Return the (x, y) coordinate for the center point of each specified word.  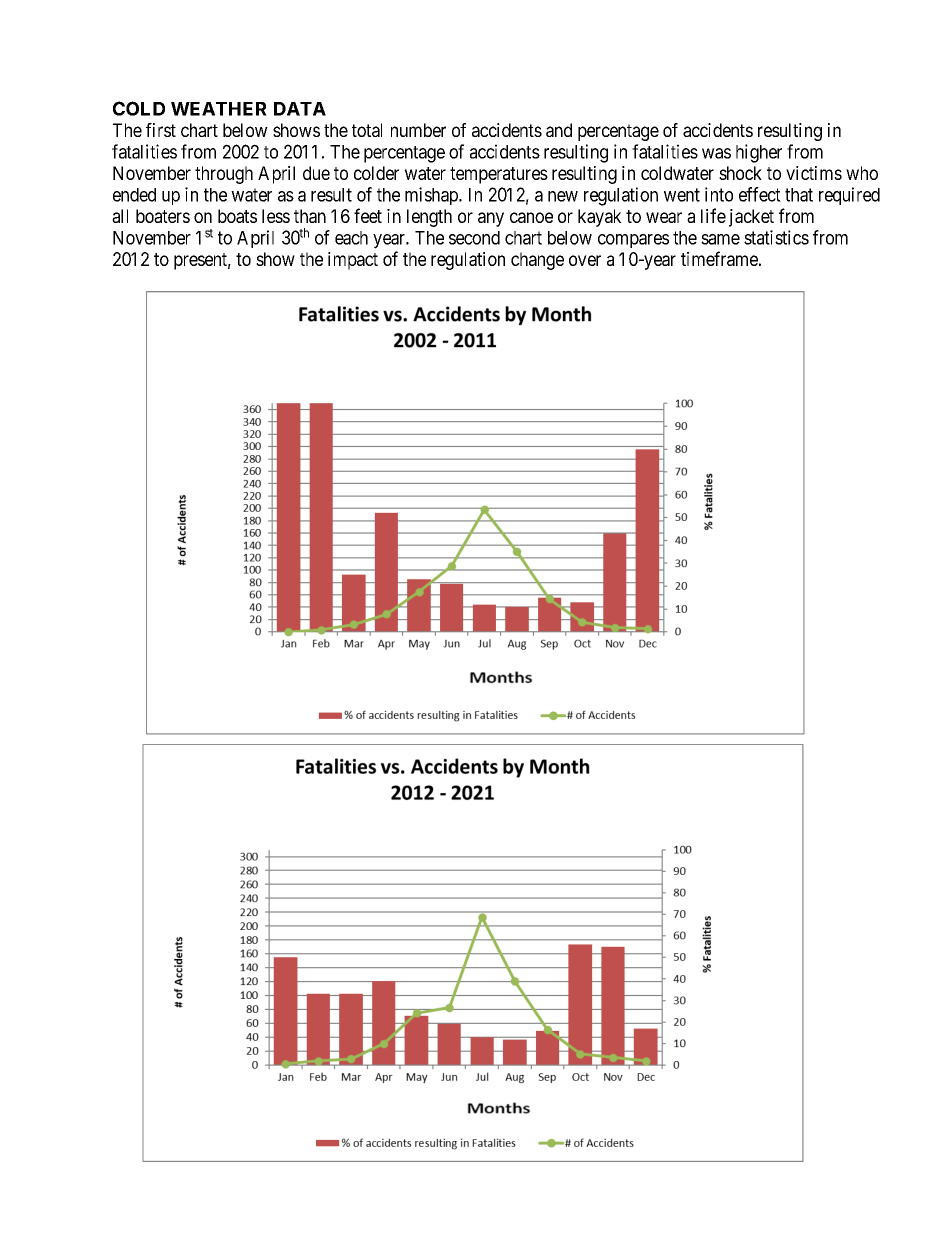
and (559, 130)
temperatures (499, 175)
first (161, 130)
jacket (751, 218)
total (367, 130)
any (491, 219)
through (224, 175)
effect (760, 194)
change (537, 261)
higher (759, 153)
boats (237, 216)
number (418, 130)
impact (353, 261)
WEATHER (219, 109)
